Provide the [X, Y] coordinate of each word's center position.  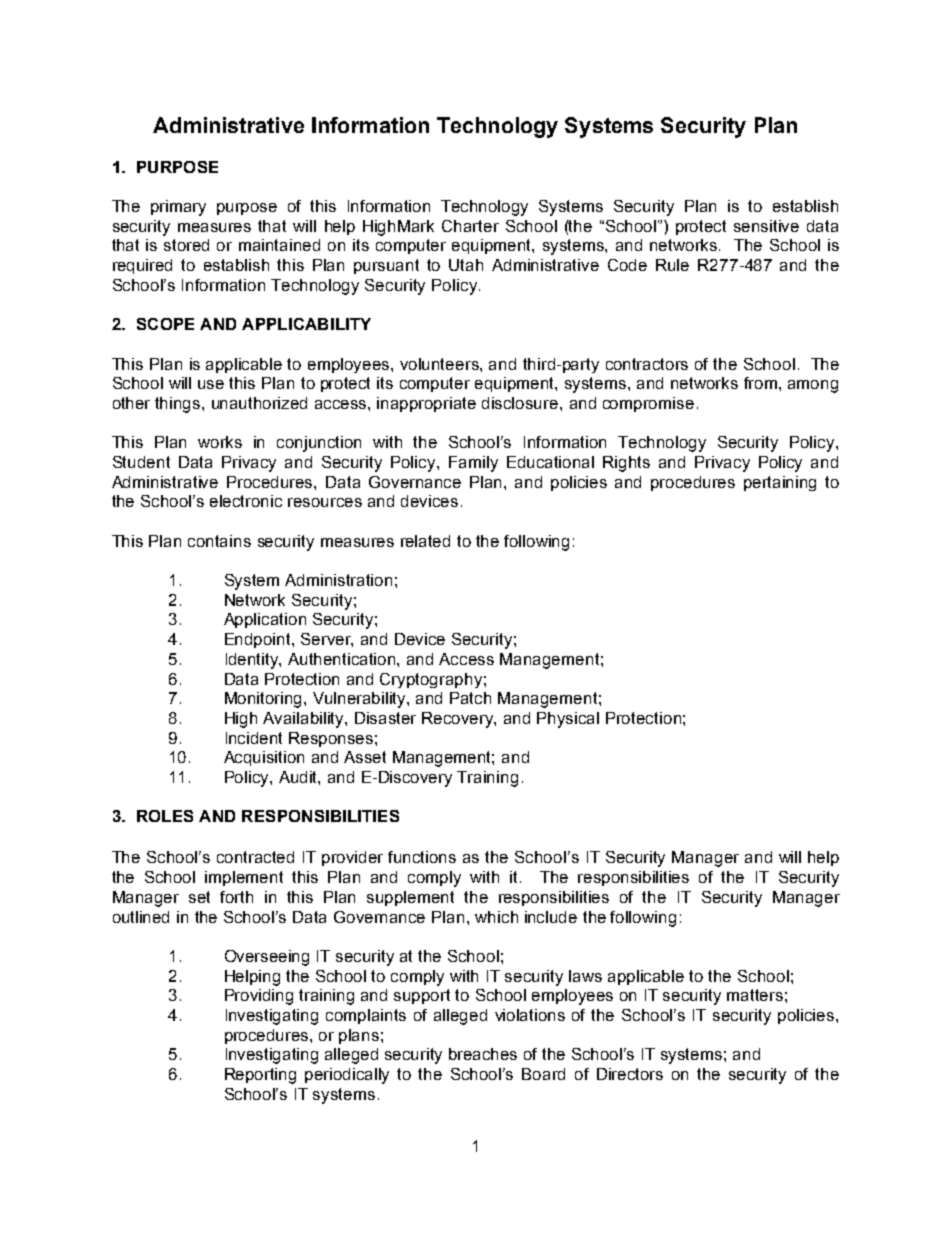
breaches [483, 1054]
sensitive [766, 226]
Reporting [260, 1076]
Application [265, 620]
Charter [470, 226]
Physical [568, 720]
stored [186, 245]
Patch [470, 698]
